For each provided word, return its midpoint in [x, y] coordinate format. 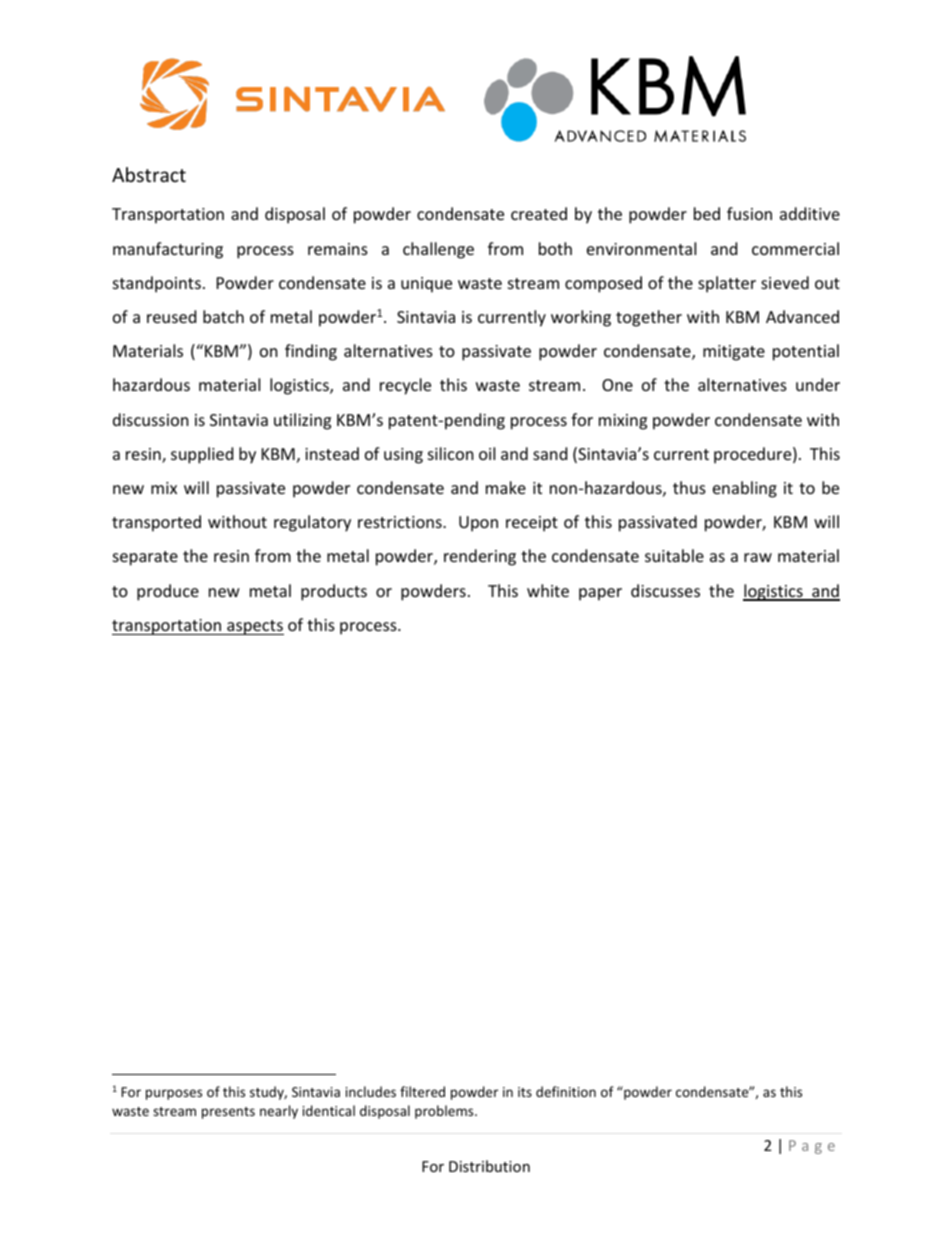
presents [228, 1113]
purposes [174, 1094]
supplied [202, 455]
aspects [254, 627]
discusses [665, 590]
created [539, 213]
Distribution [489, 1166]
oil [487, 453]
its [525, 1092]
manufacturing [168, 250]
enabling [745, 489]
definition [566, 1091]
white [548, 590]
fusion [749, 213]
